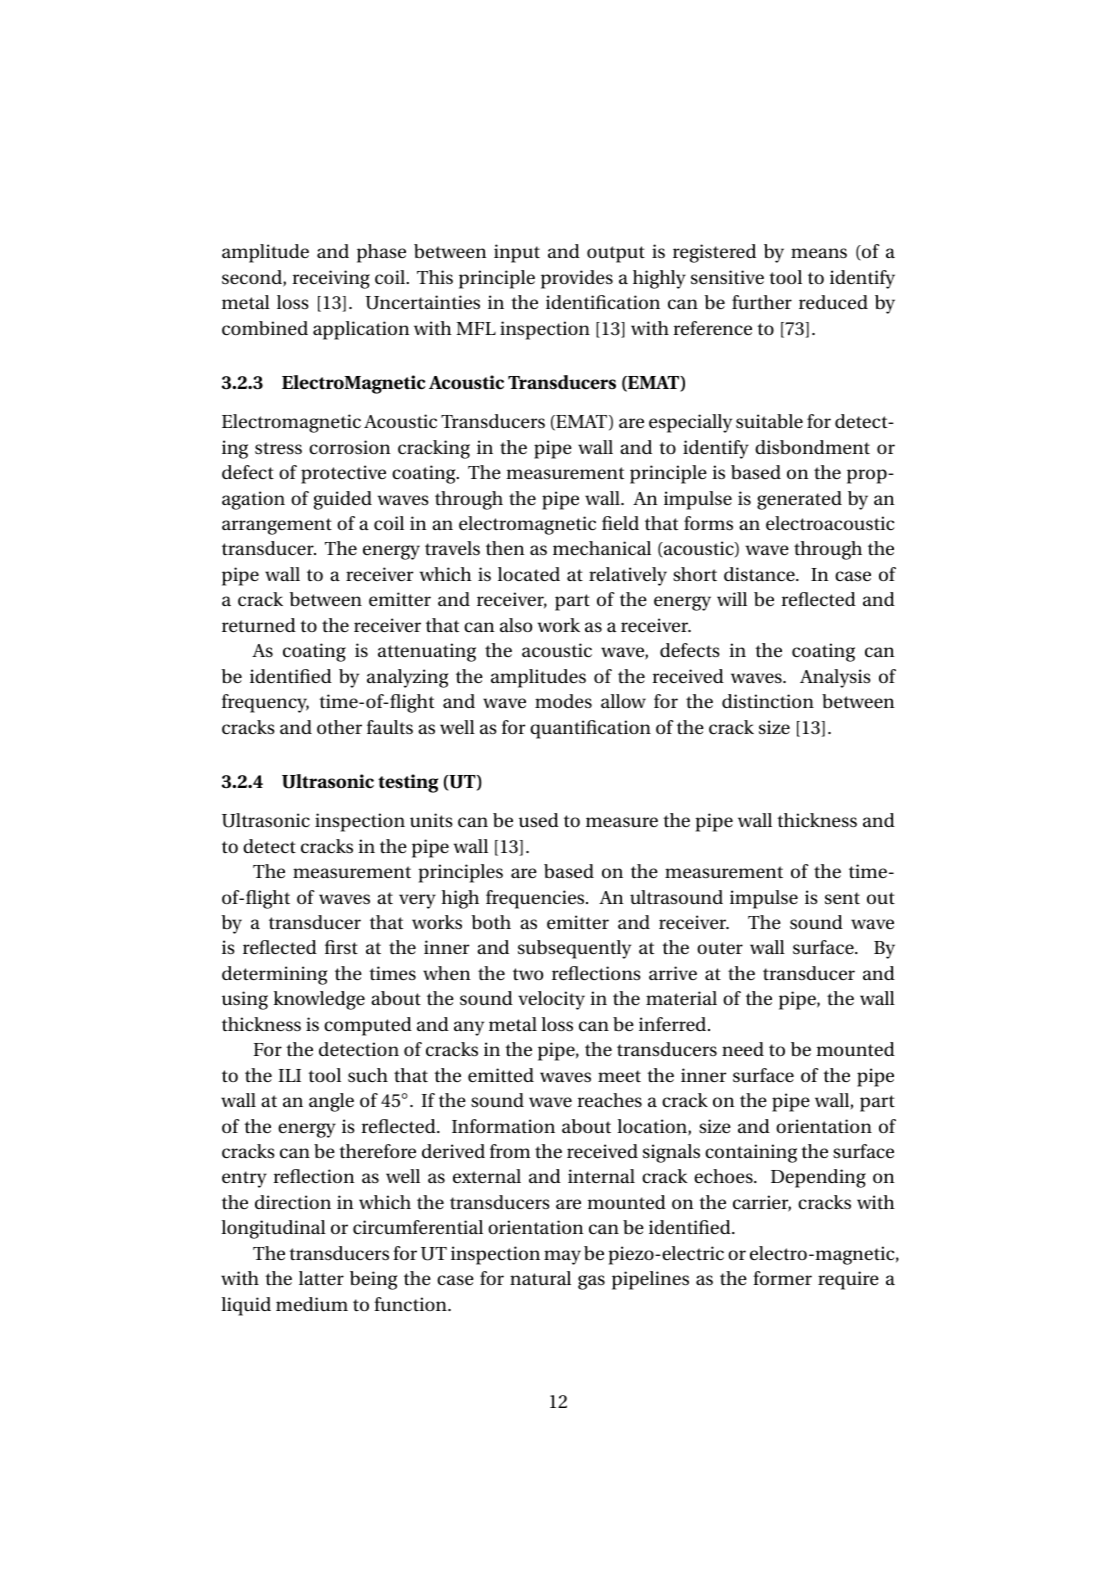 The width and height of the document is (1118, 1581). I want to click on then, so click(505, 548).
